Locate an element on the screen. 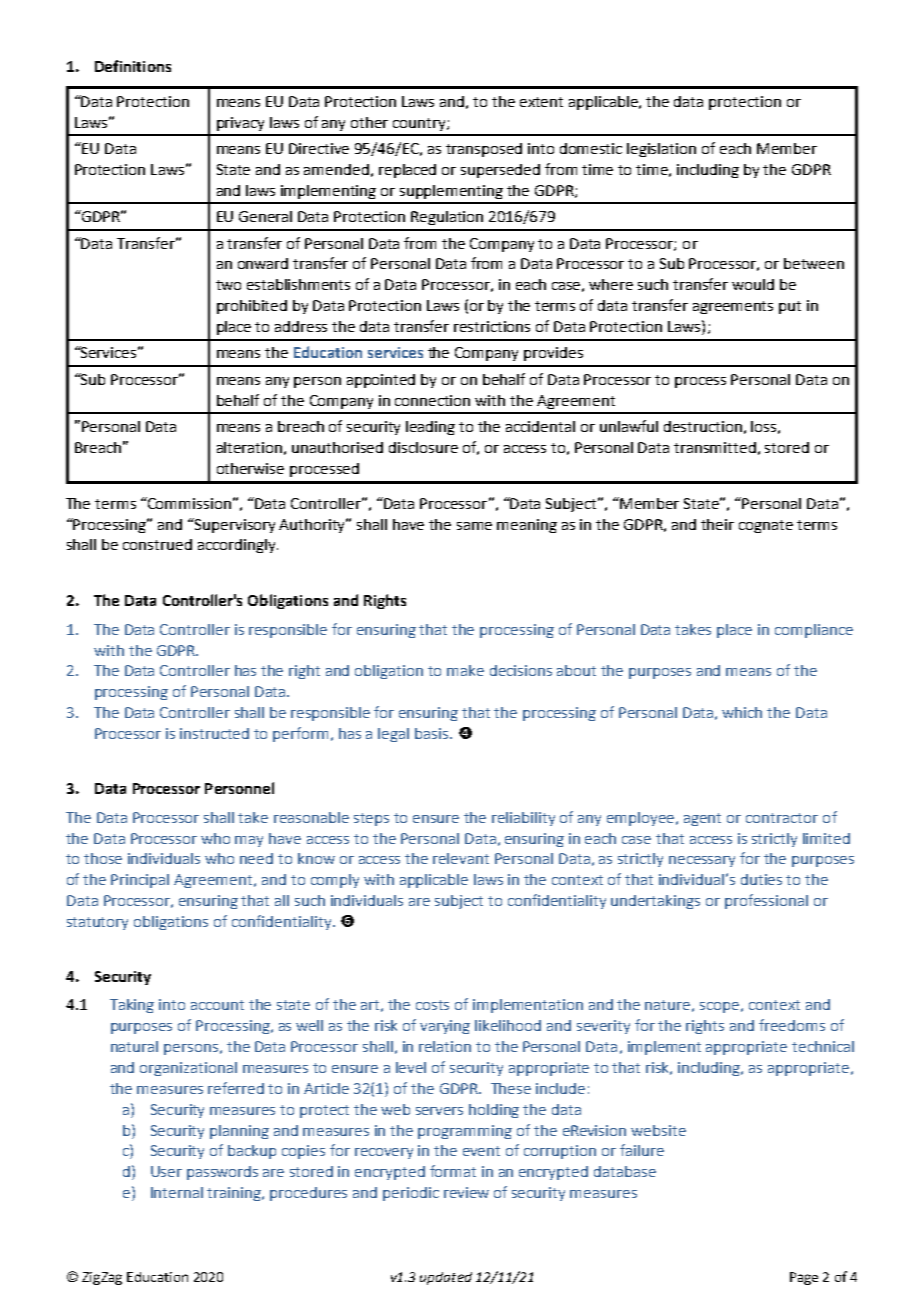 The height and width of the screenshot is (1308, 924). make is located at coordinates (465, 670).
